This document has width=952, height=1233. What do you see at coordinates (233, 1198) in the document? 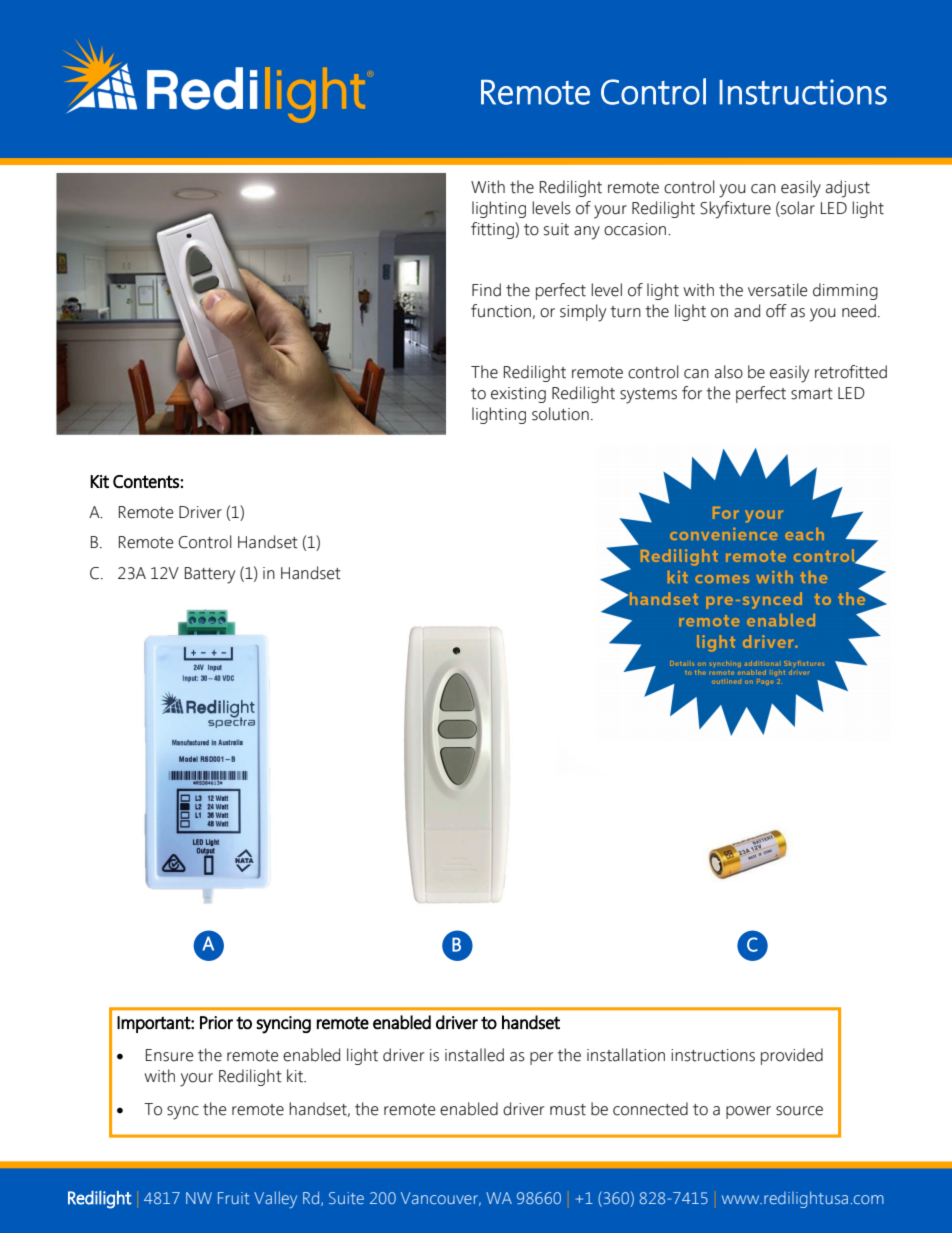
I see `Fruit` at bounding box center [233, 1198].
